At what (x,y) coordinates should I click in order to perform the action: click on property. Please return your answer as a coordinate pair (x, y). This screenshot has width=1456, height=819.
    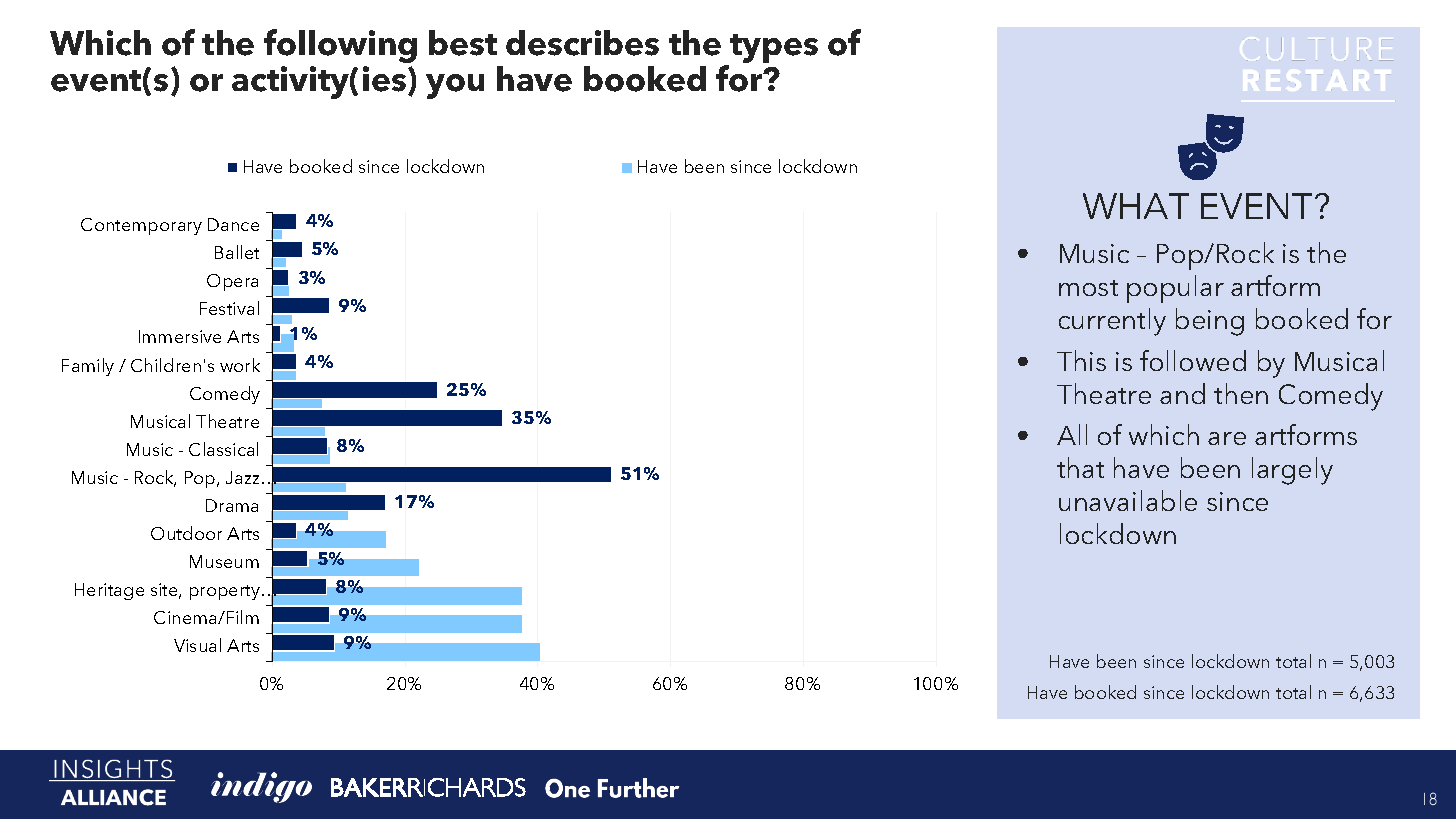
    Looking at the image, I should click on (226, 592).
